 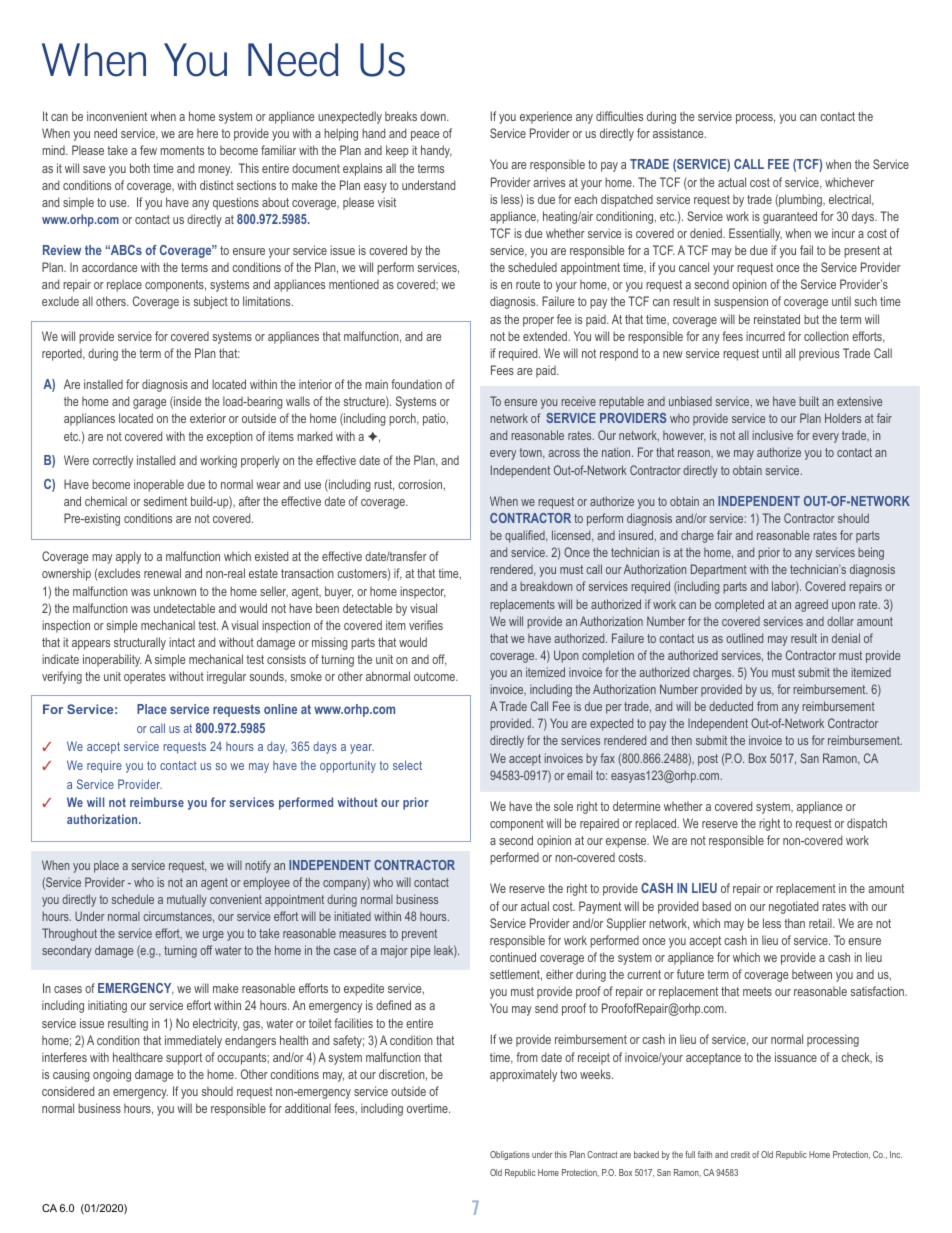 What do you see at coordinates (731, 706) in the screenshot?
I see `deducted` at bounding box center [731, 706].
